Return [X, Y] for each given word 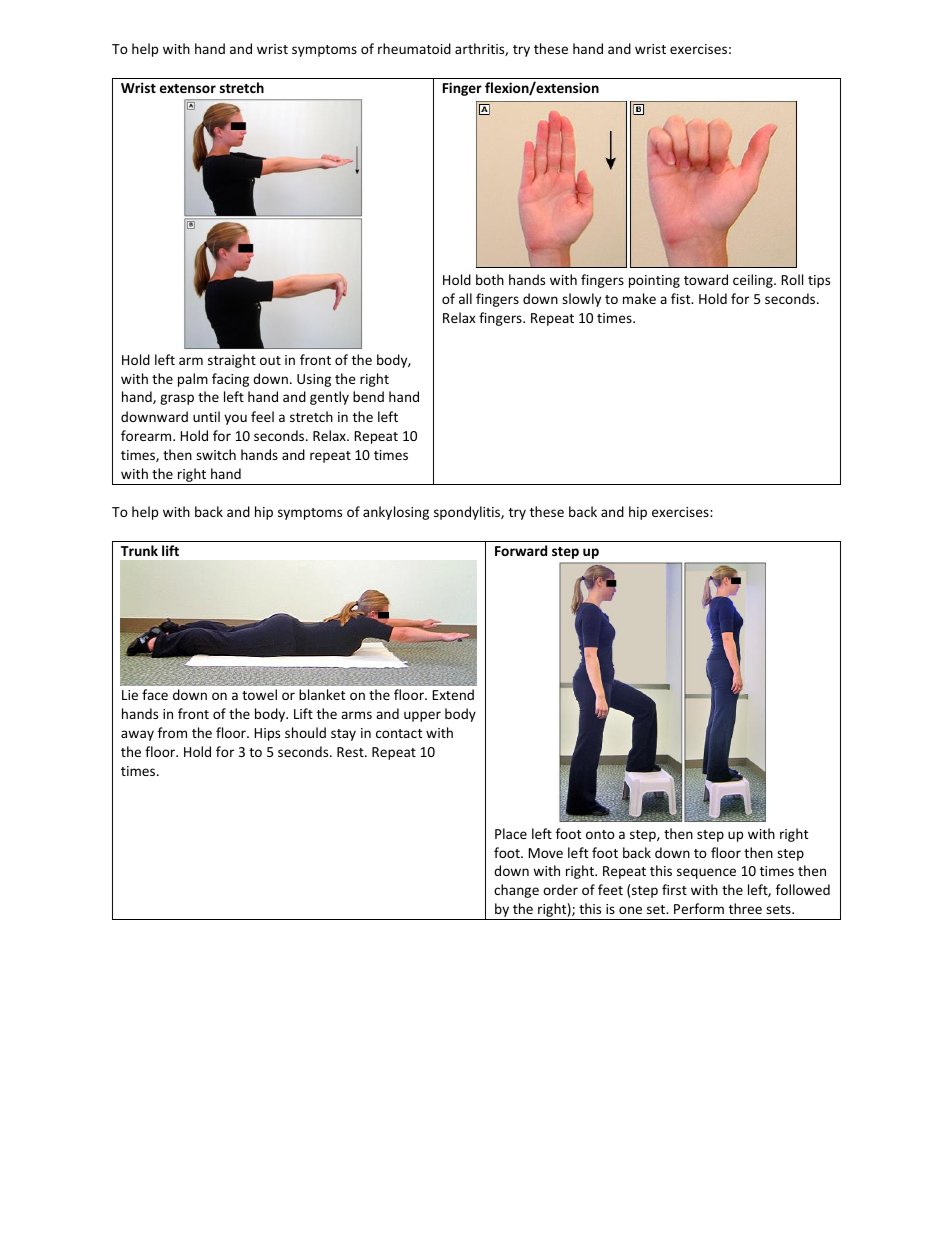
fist [682, 298]
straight [232, 361]
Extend [453, 694]
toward [706, 279]
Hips [267, 734]
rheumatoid [414, 48]
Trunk [139, 550]
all [465, 298]
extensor [188, 88]
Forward [521, 550]
